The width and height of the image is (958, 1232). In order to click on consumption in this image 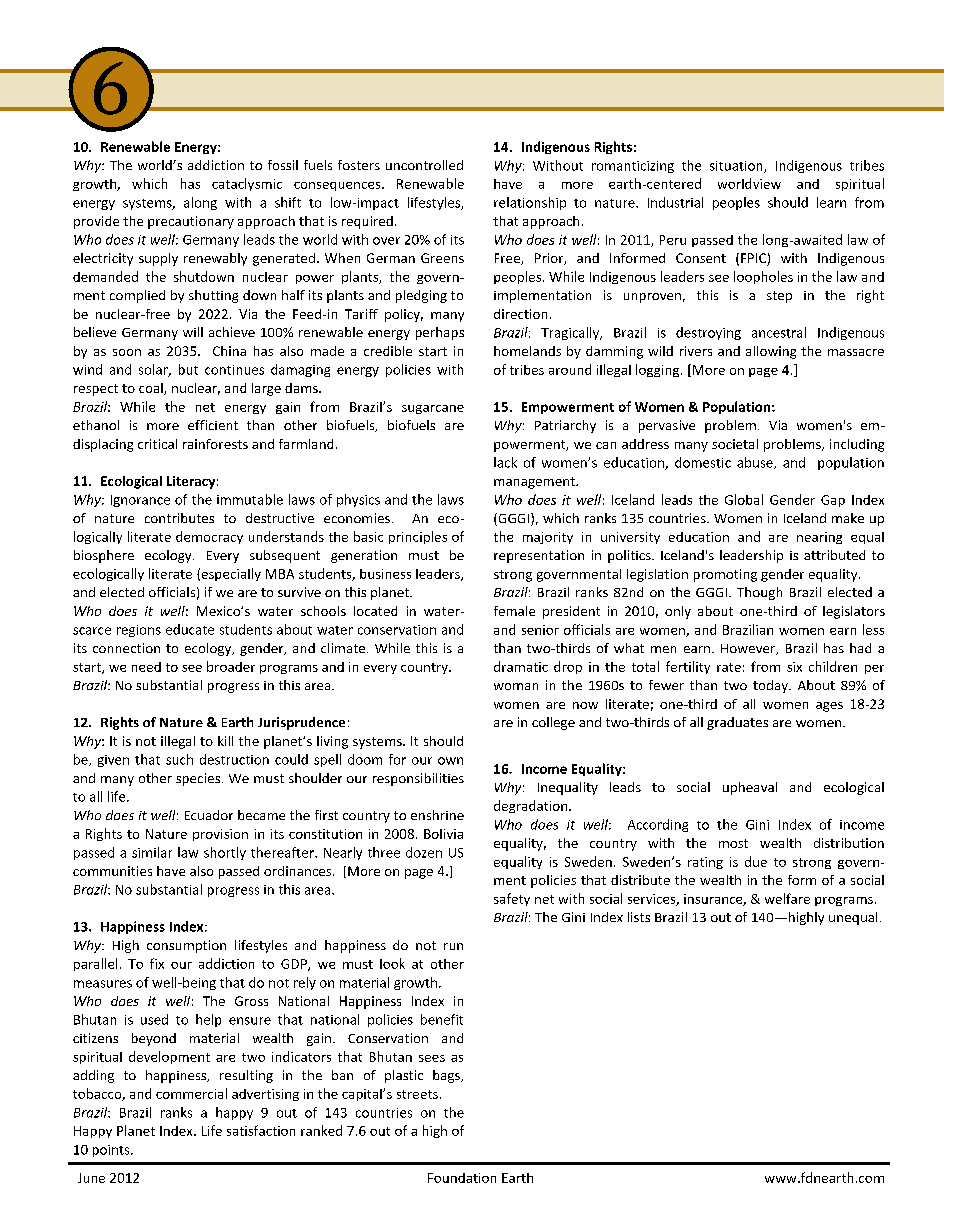, I will do `click(186, 946)`.
